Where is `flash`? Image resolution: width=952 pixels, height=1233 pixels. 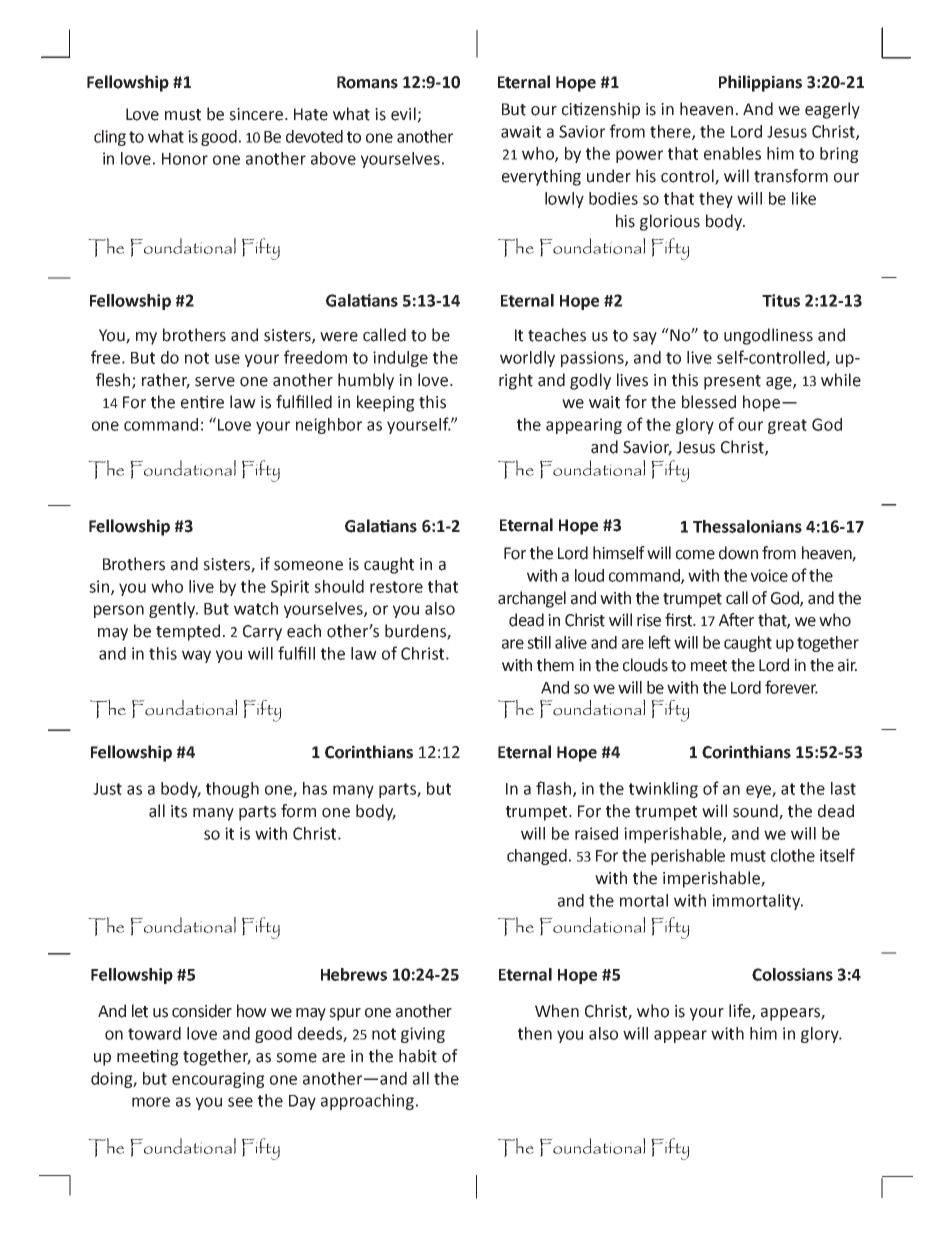
flash is located at coordinates (555, 789).
